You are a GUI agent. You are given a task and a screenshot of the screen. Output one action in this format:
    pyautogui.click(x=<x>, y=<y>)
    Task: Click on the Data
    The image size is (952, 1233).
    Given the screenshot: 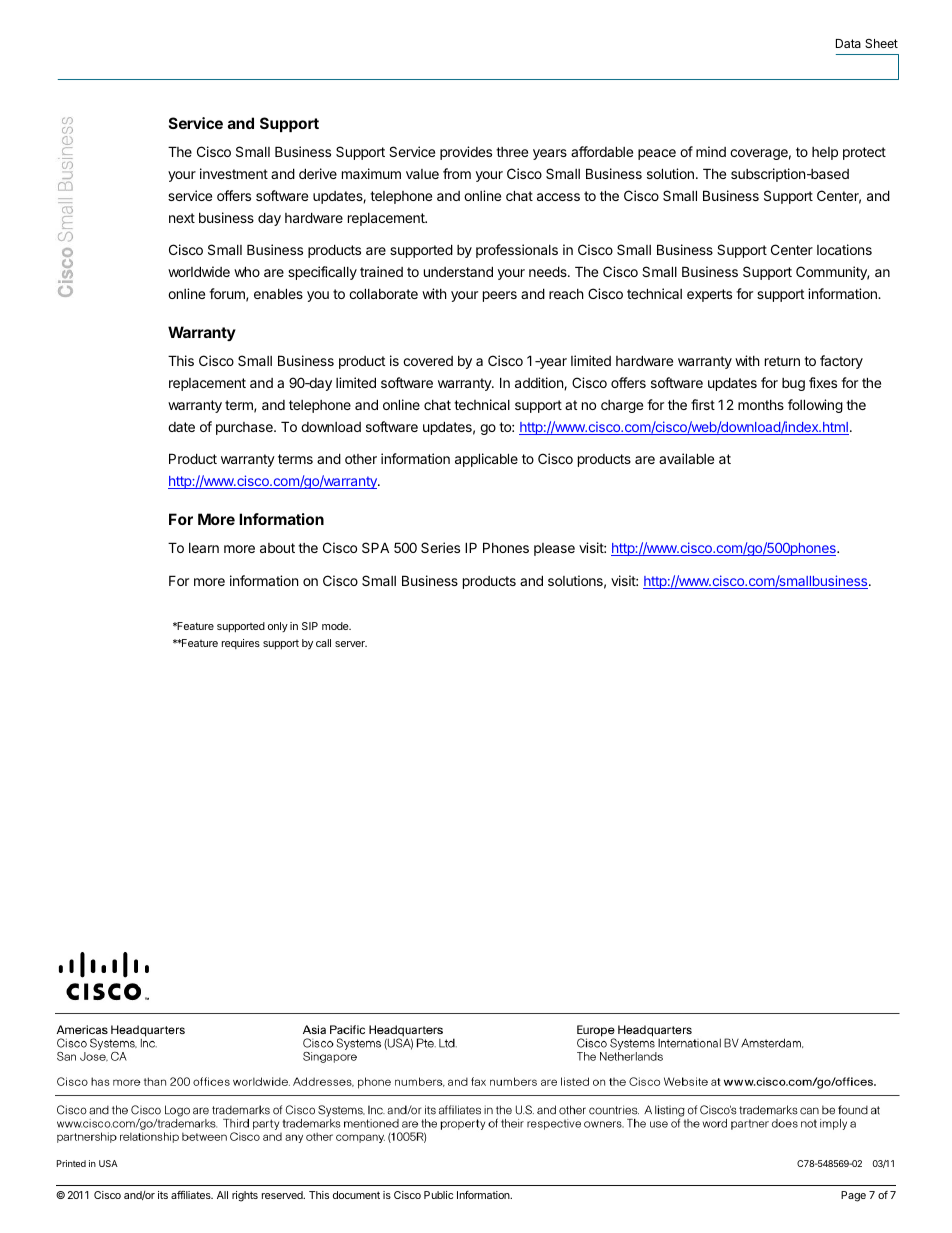 What is the action you would take?
    pyautogui.click(x=848, y=43)
